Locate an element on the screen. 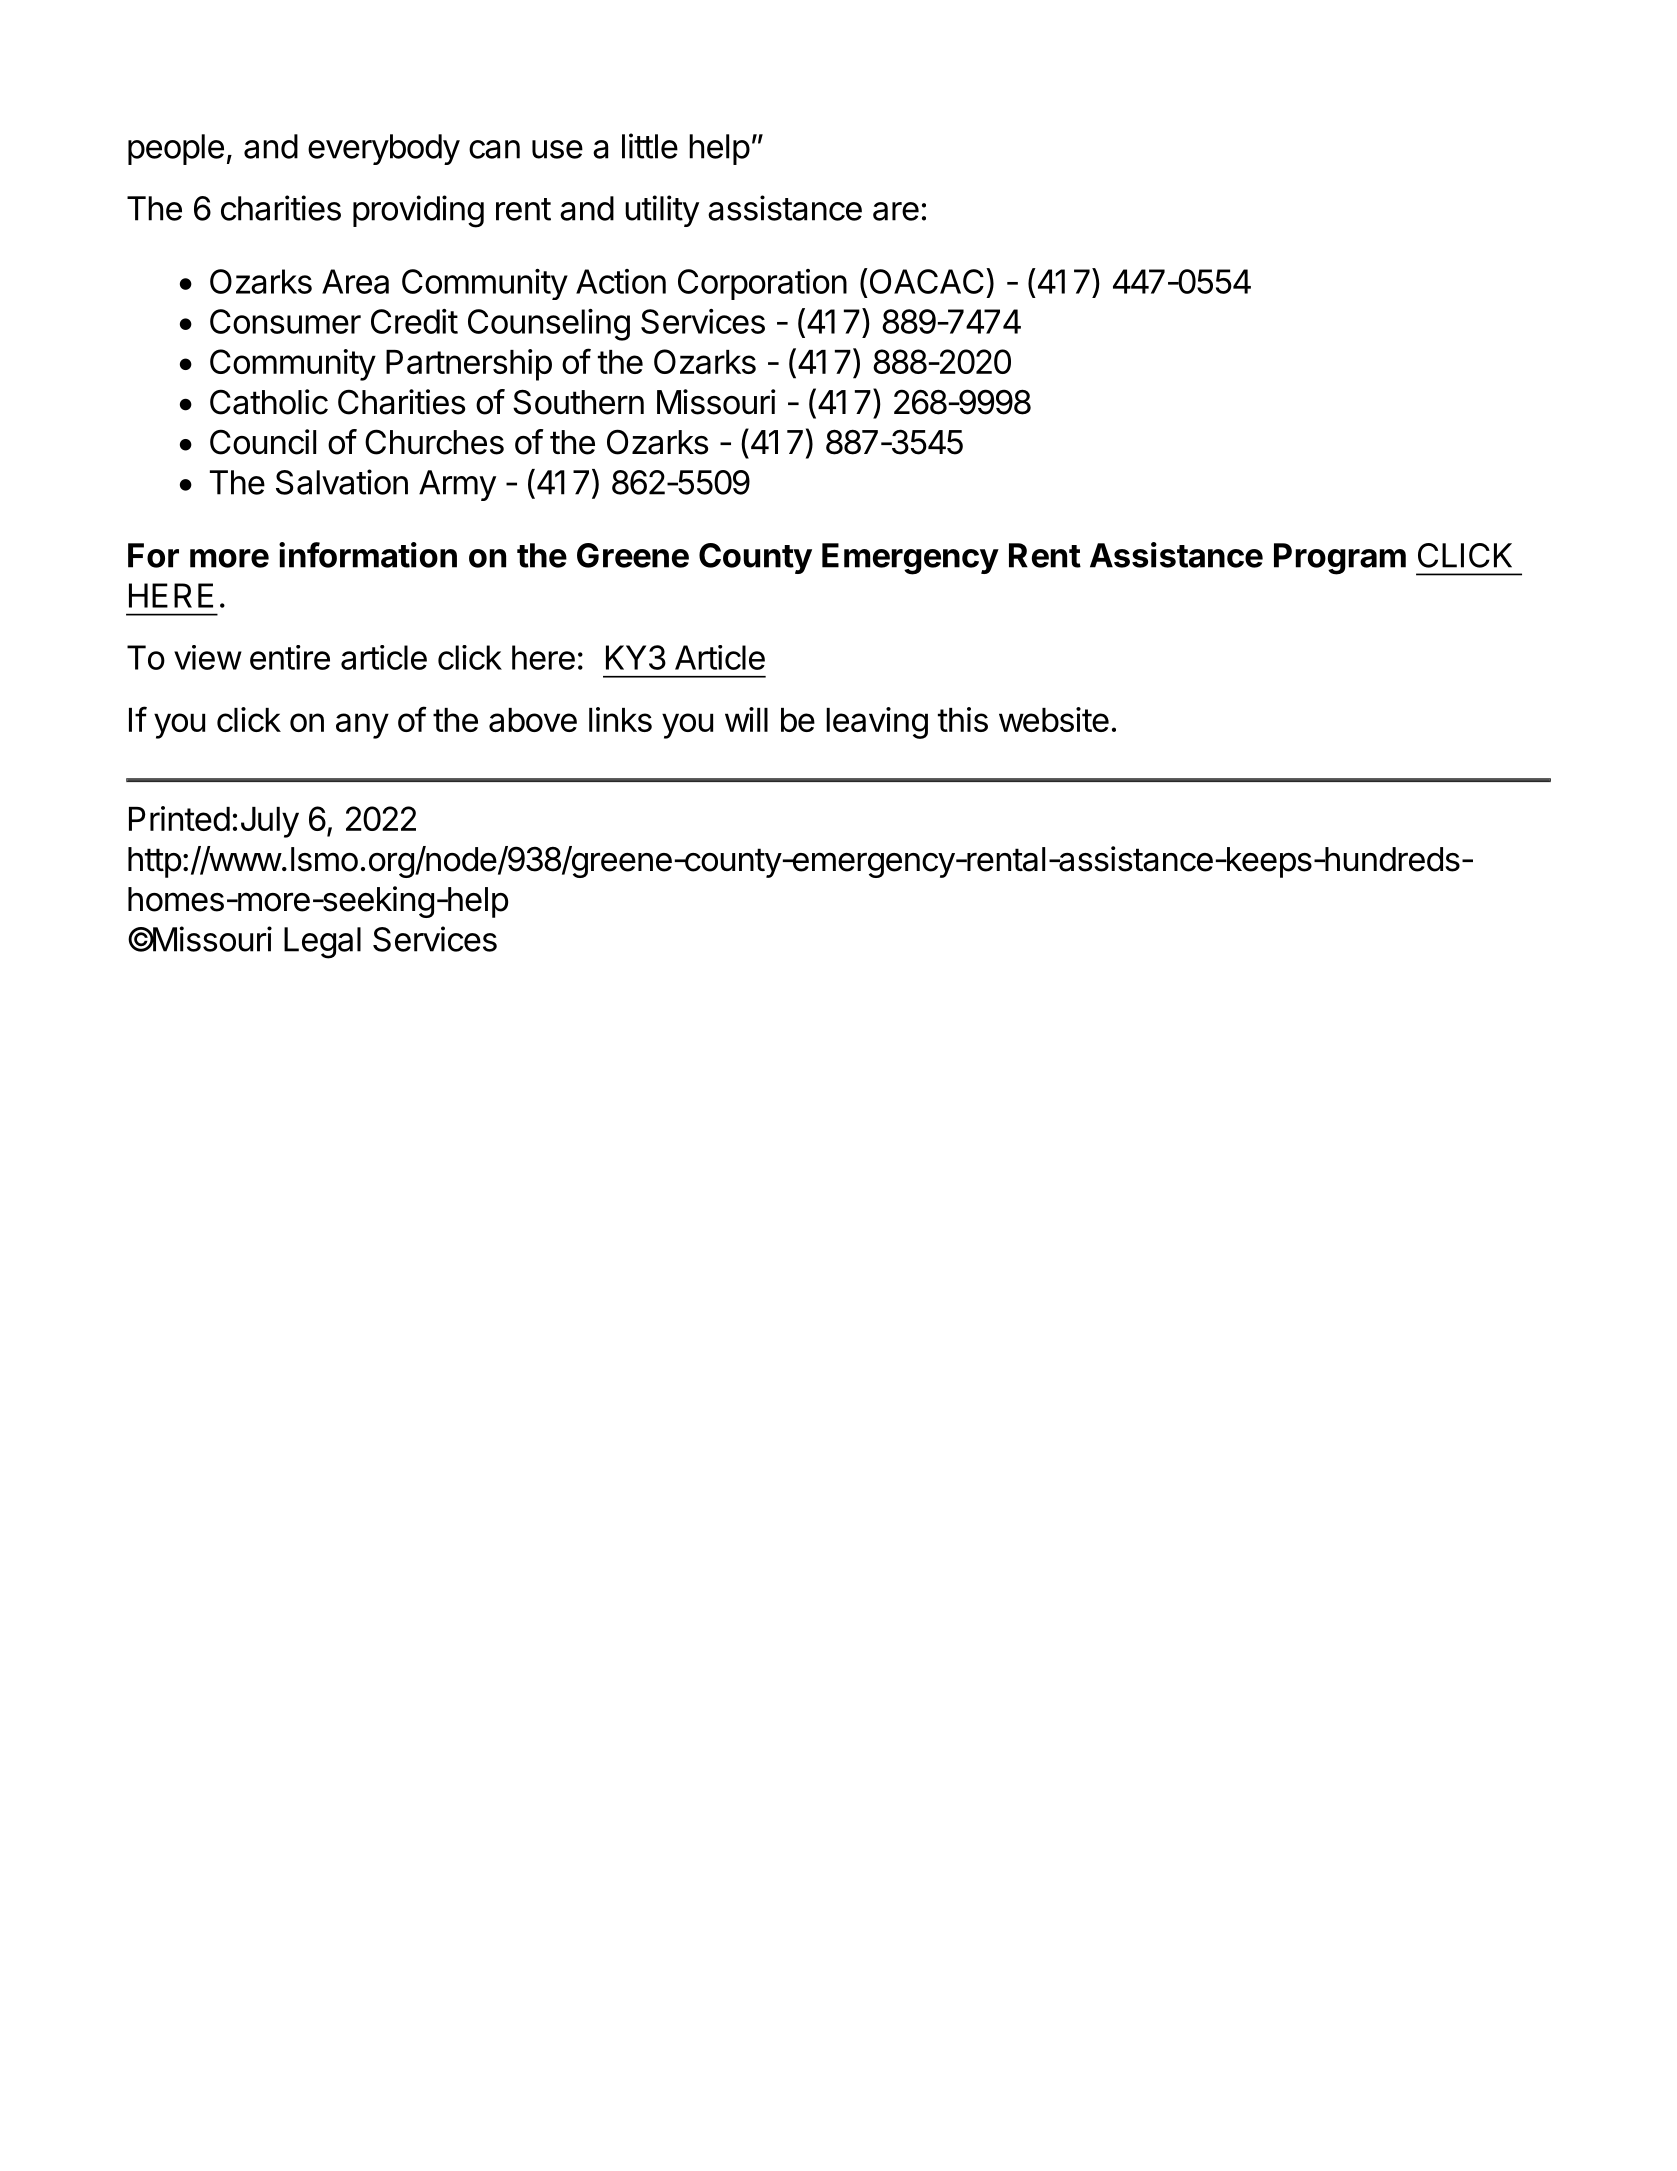 Image resolution: width=1677 pixels, height=2171 pixels. Army is located at coordinates (457, 485).
